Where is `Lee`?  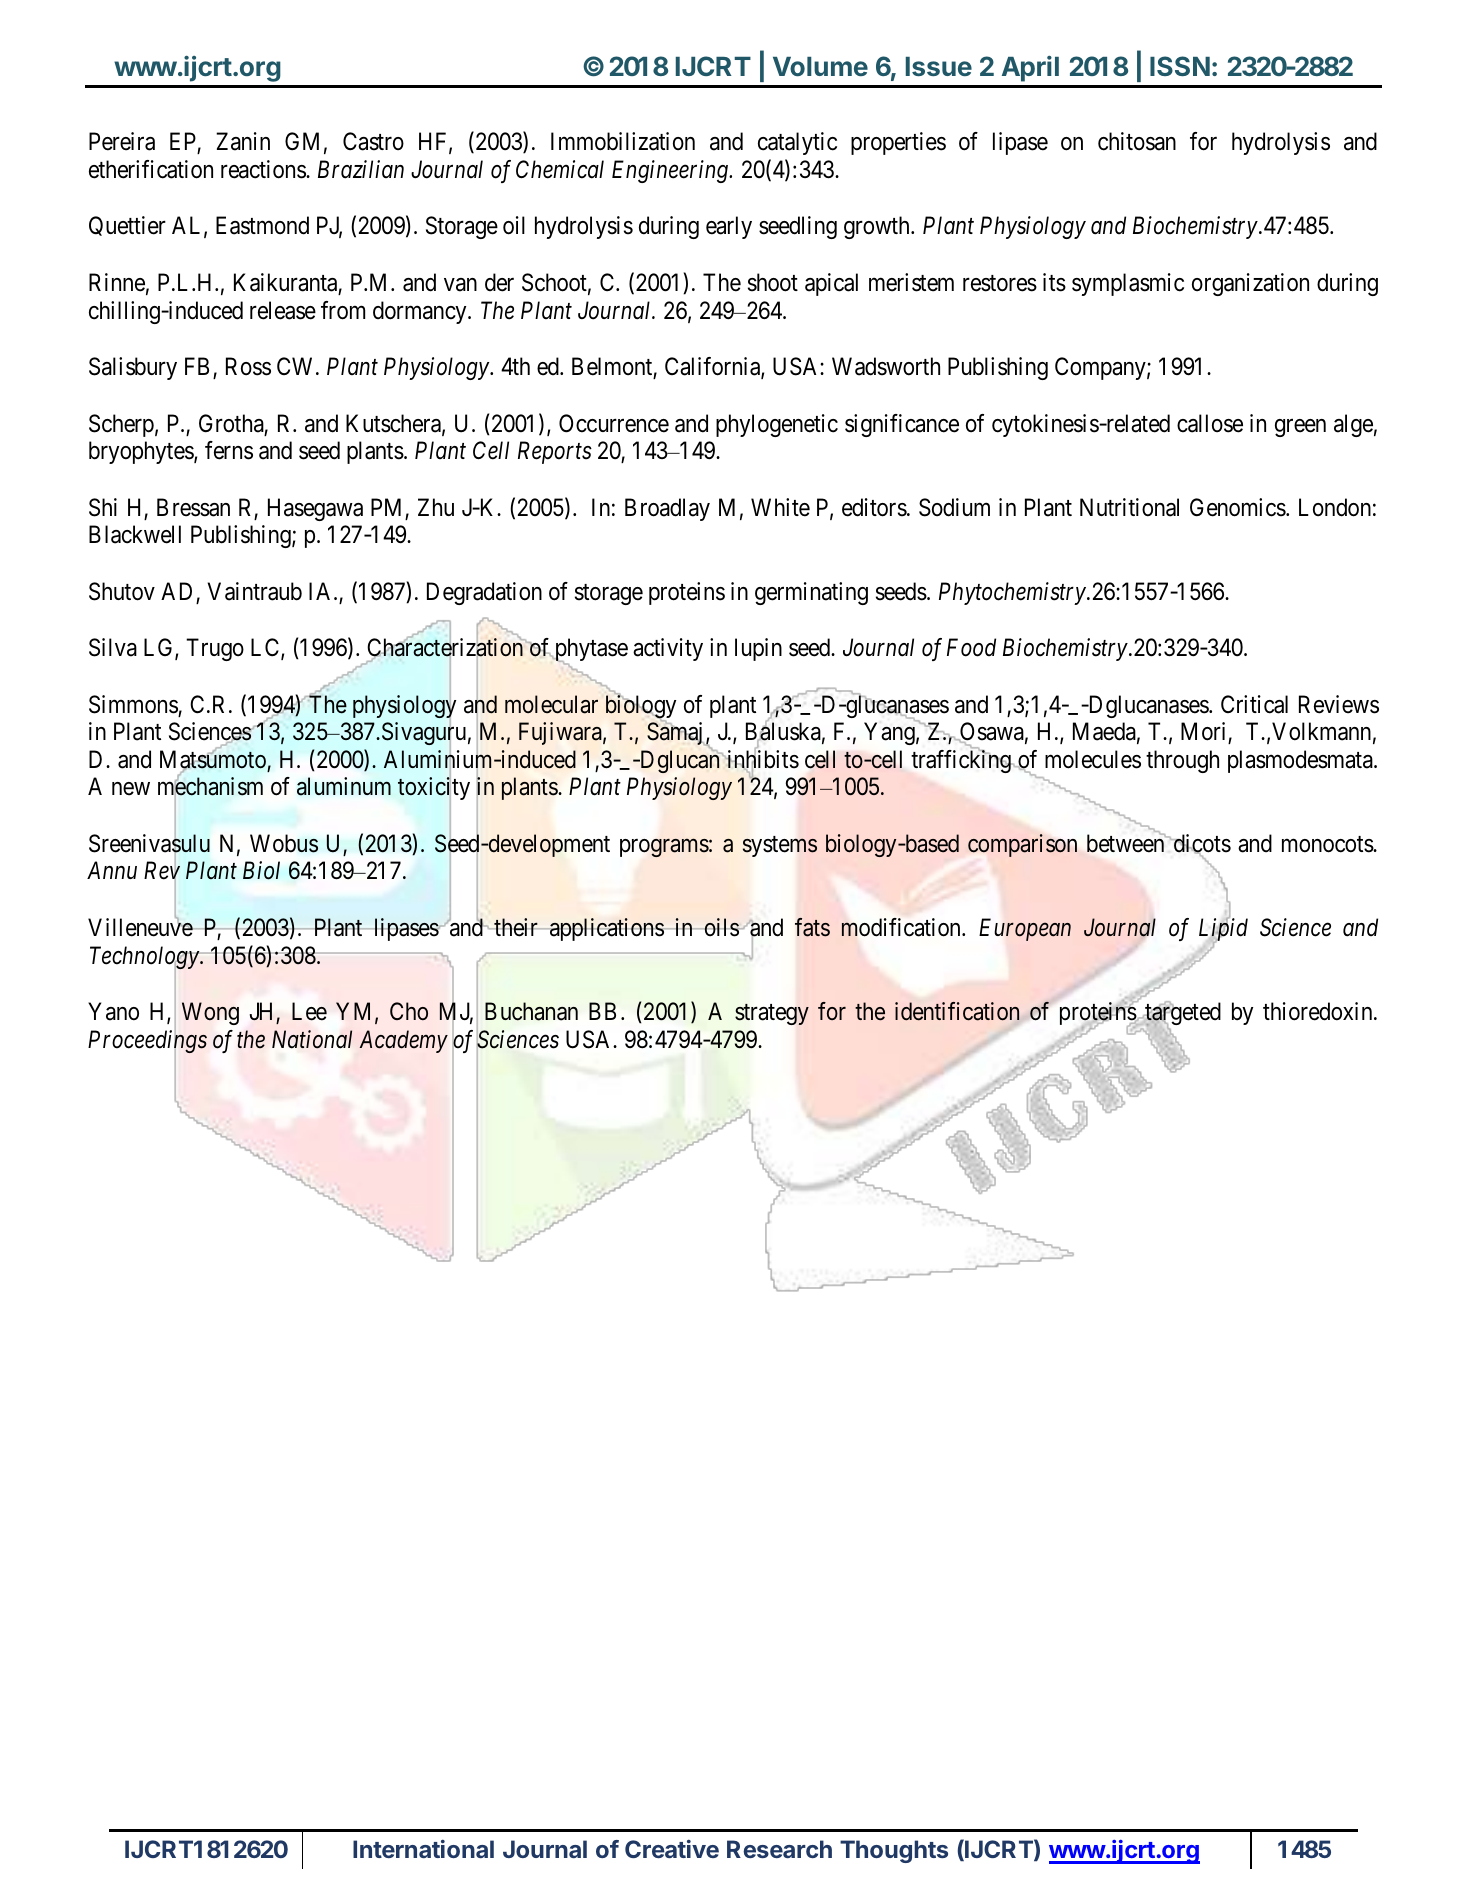
Lee is located at coordinates (309, 1012).
